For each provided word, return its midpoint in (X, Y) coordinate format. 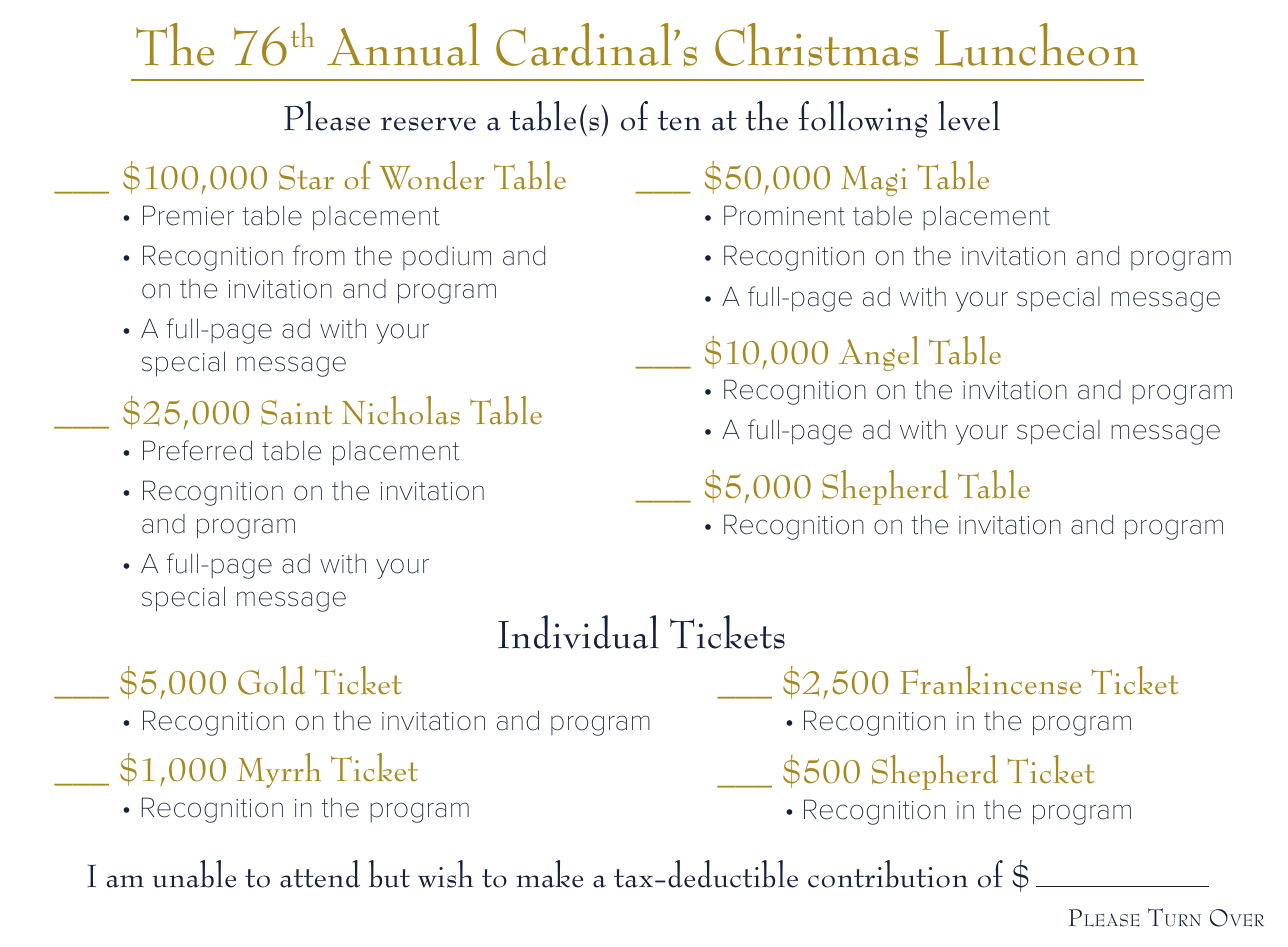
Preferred (197, 450)
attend (320, 874)
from (319, 255)
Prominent (784, 215)
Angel (879, 353)
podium (447, 258)
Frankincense (990, 680)
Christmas (816, 45)
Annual (403, 44)
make (549, 874)
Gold (271, 680)
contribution (888, 874)
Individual (578, 632)
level (969, 116)
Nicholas (401, 410)
